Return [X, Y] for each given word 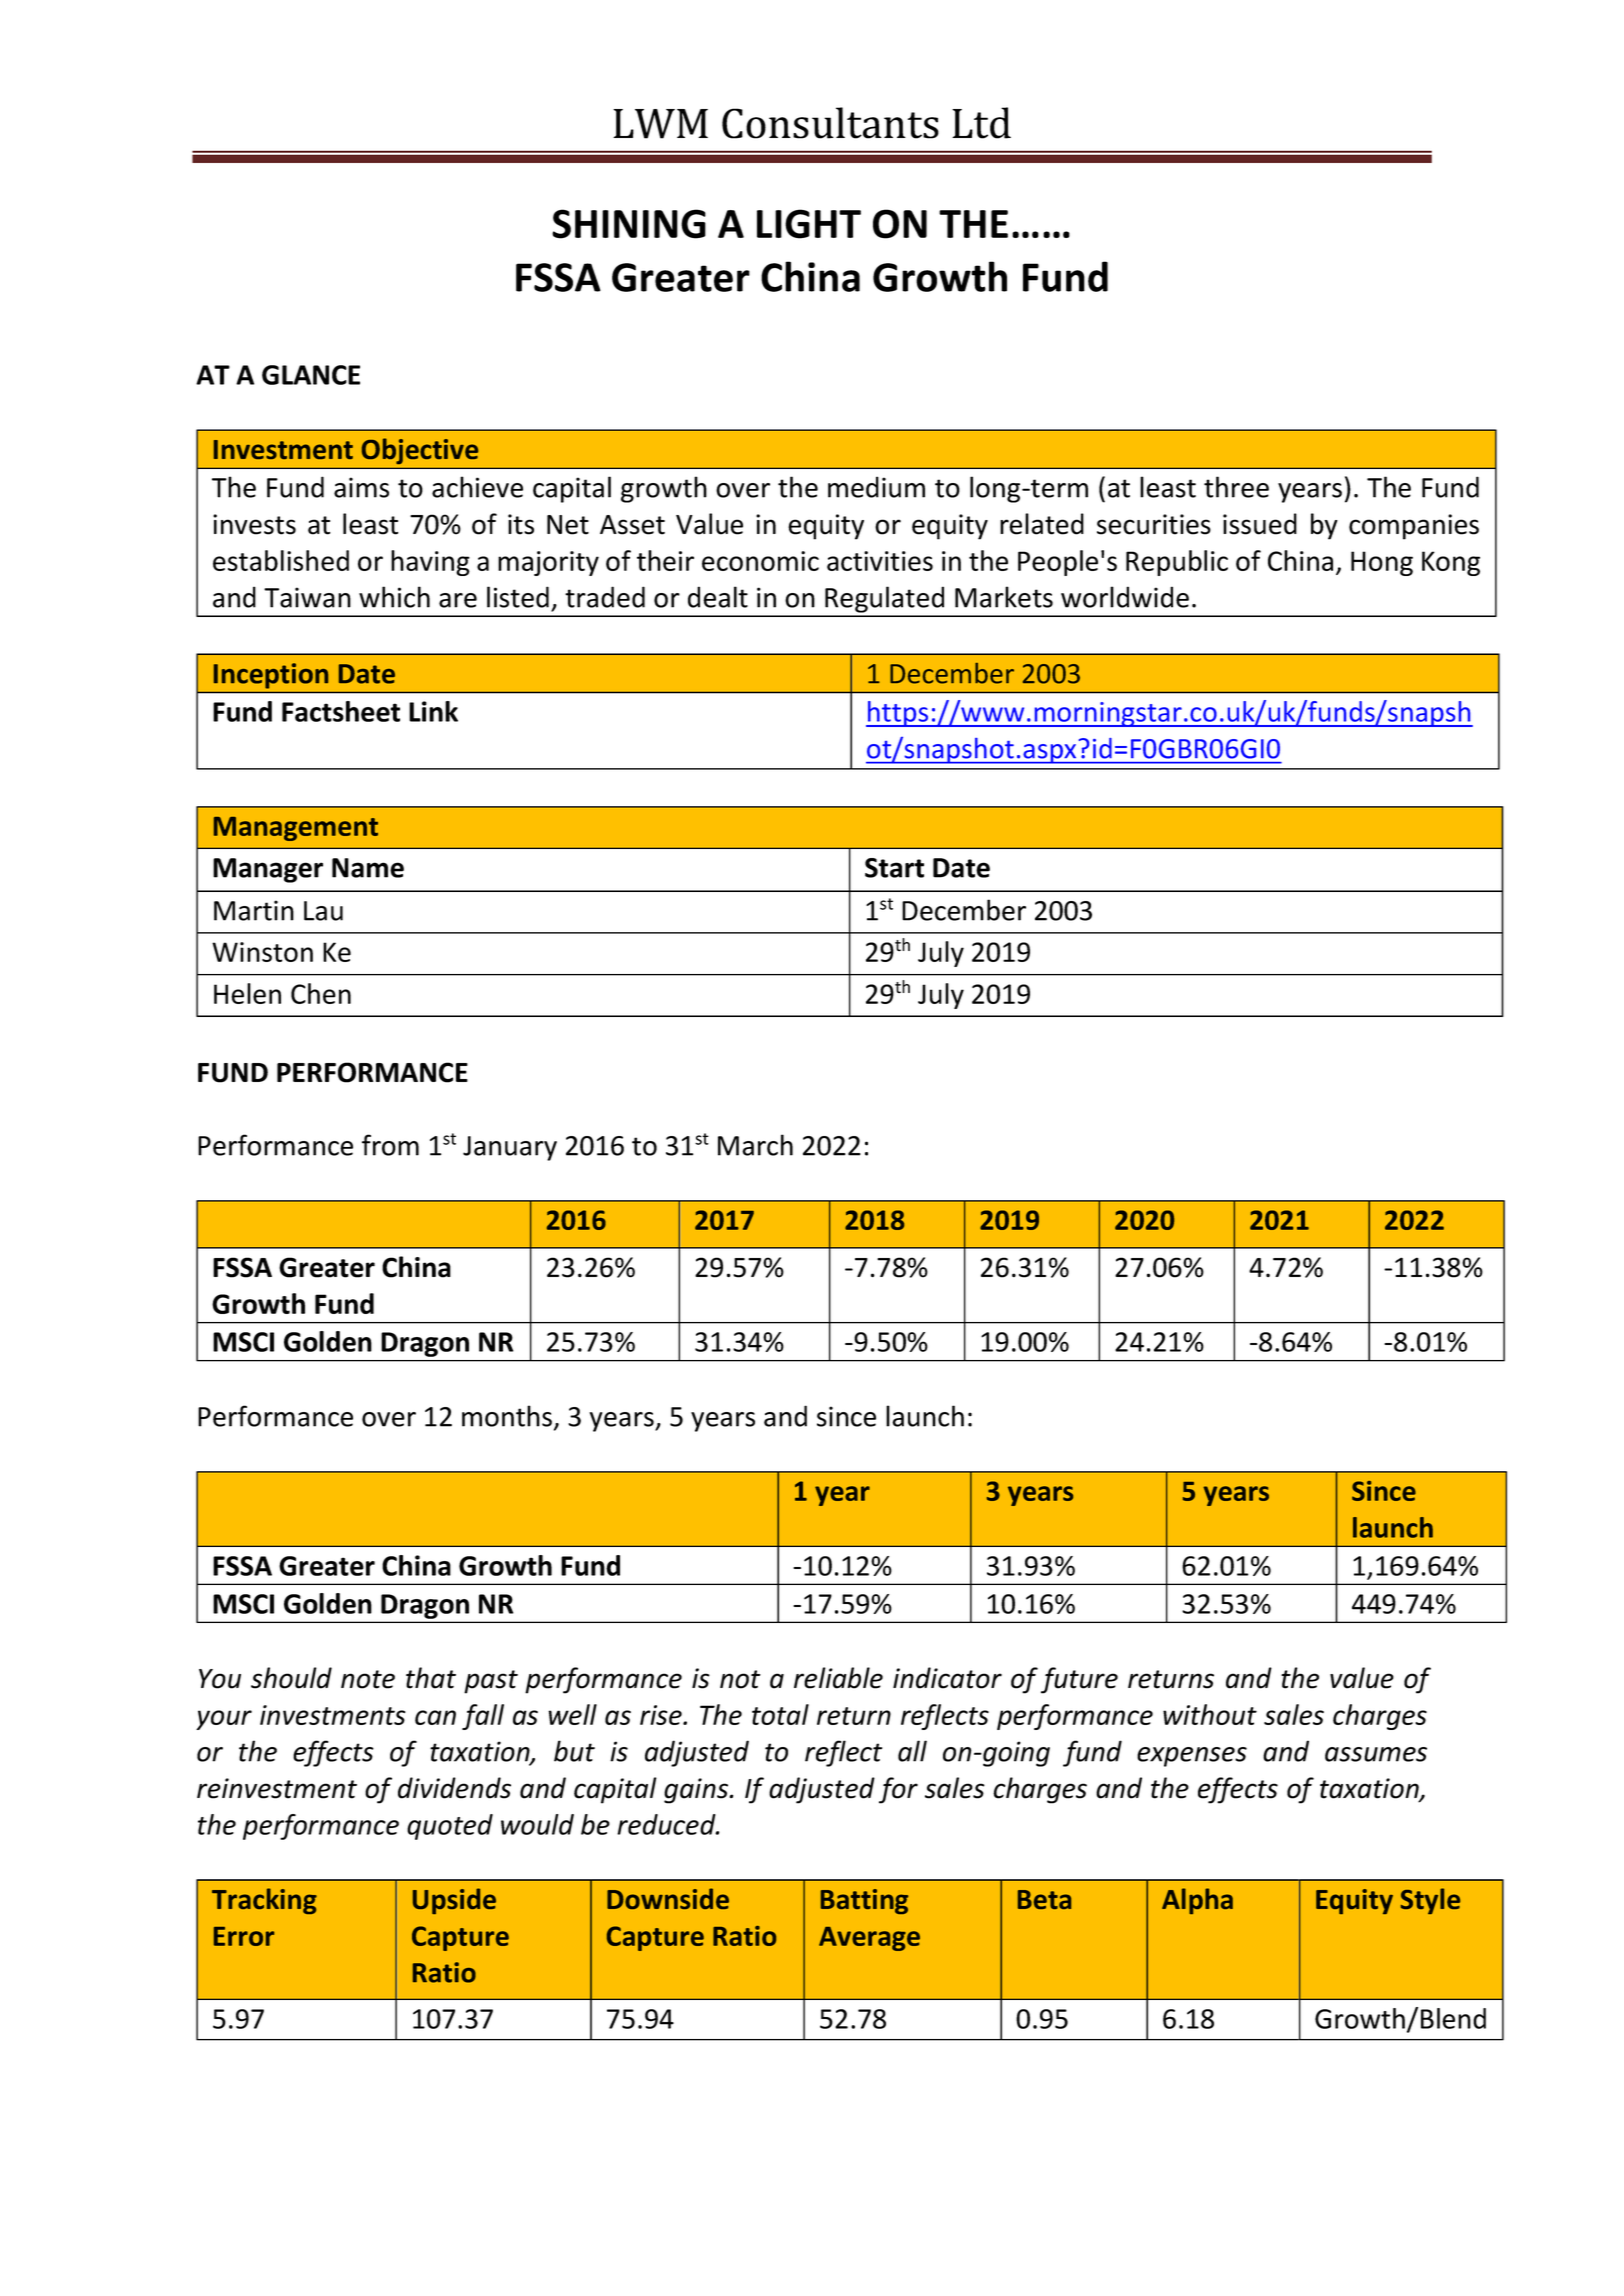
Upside [454, 1901]
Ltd [981, 123]
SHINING [629, 224]
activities [880, 561]
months [507, 1416]
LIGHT [809, 224]
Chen [321, 993]
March [755, 1145]
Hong [1382, 563]
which [394, 597]
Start [894, 868]
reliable [838, 1678]
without [1210, 1714]
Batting [864, 1901]
